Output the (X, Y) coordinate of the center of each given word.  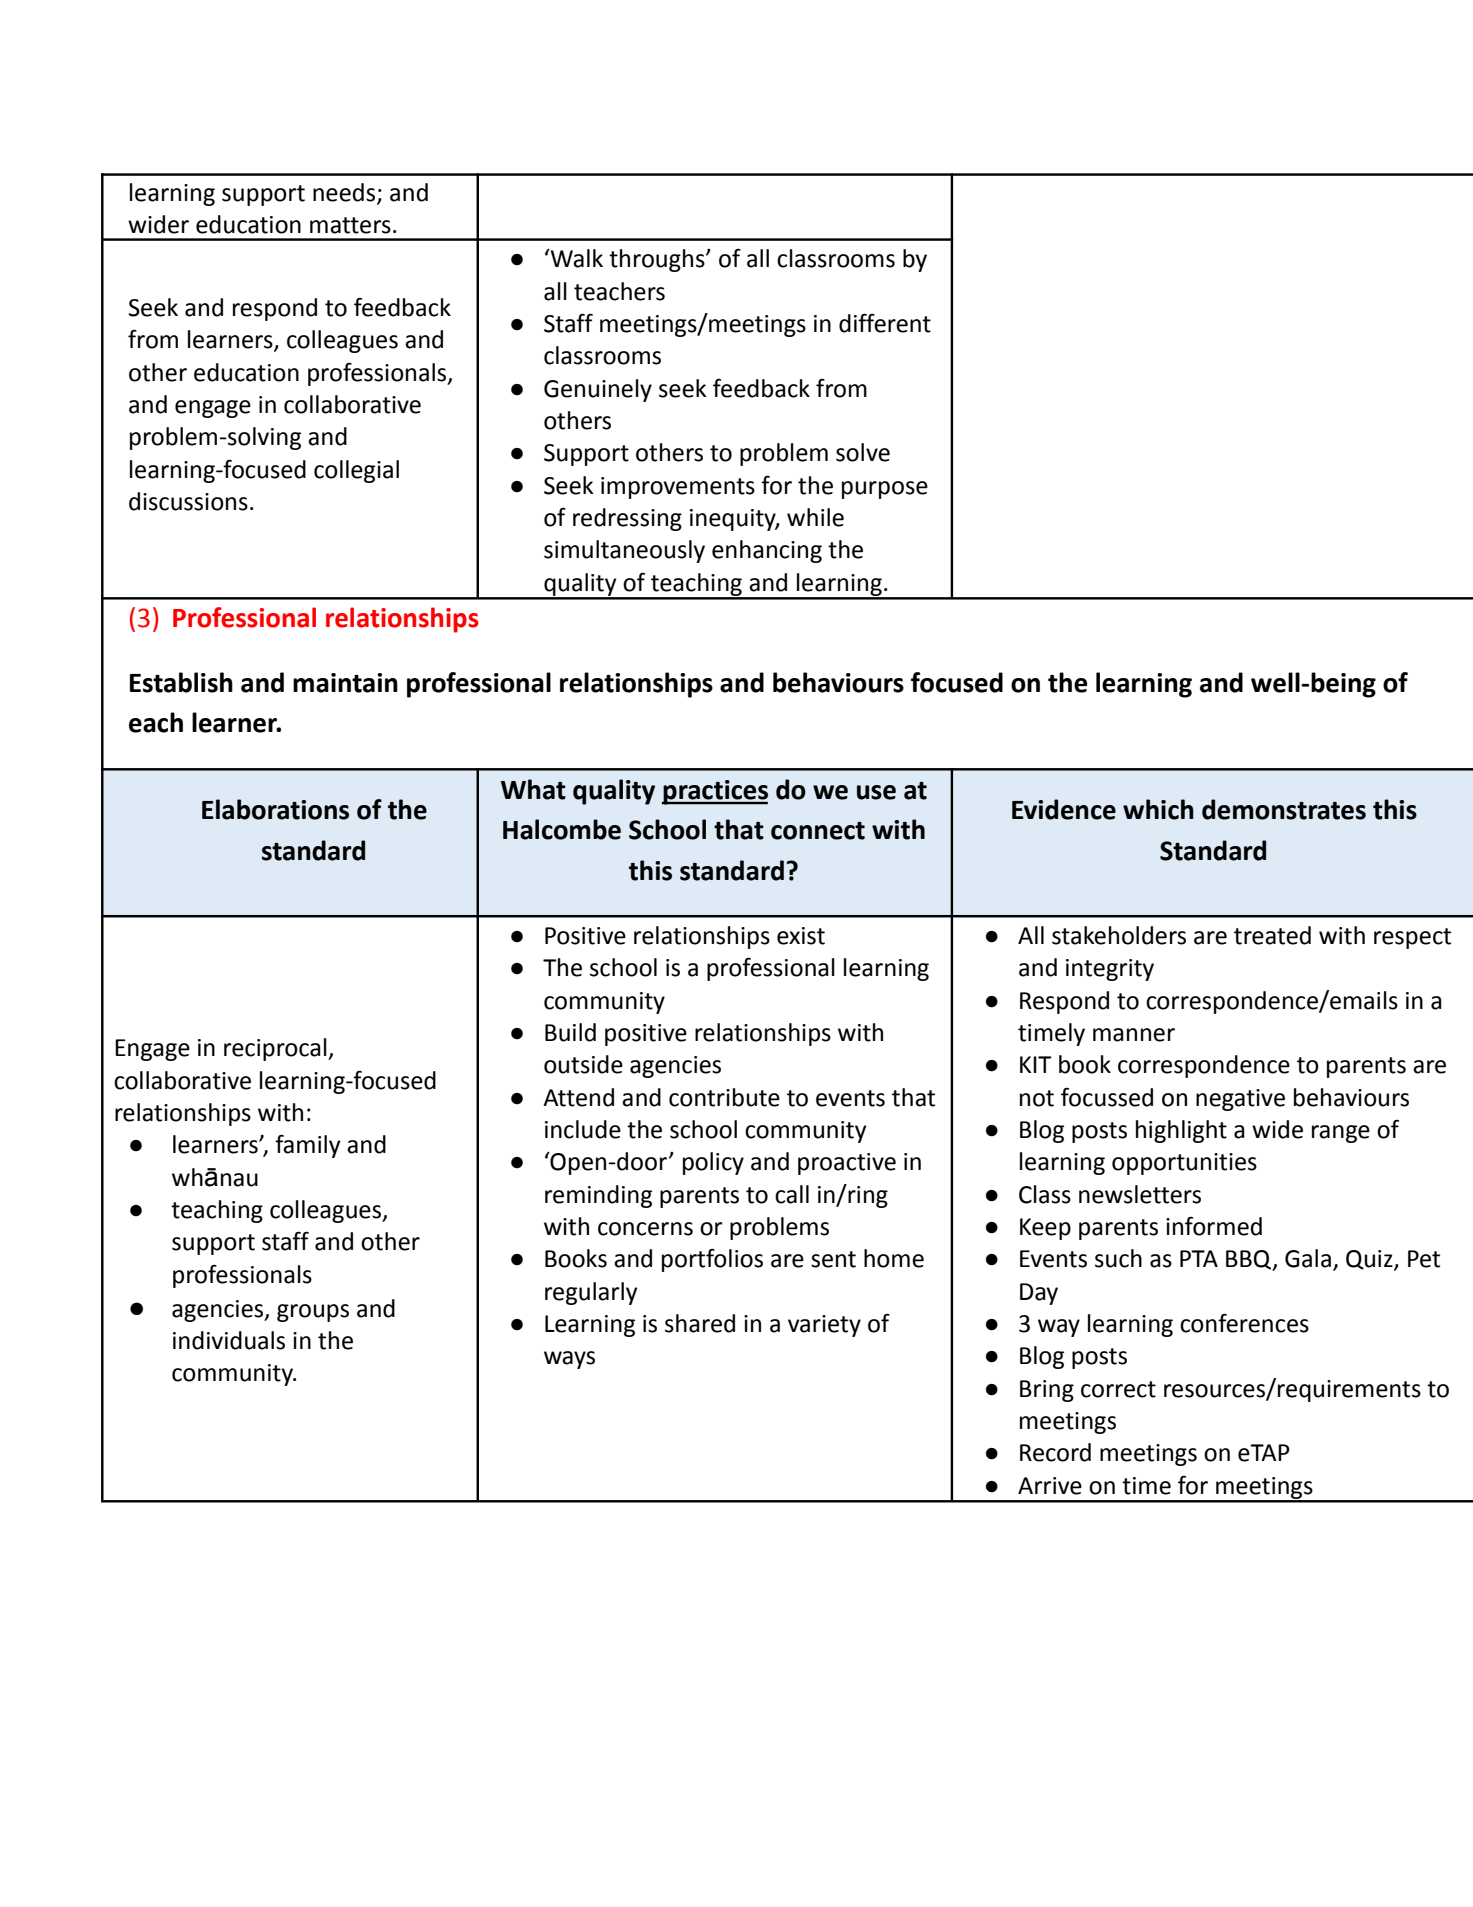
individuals (229, 1340)
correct (1118, 1389)
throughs (658, 260)
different (885, 323)
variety (824, 1326)
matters (350, 225)
